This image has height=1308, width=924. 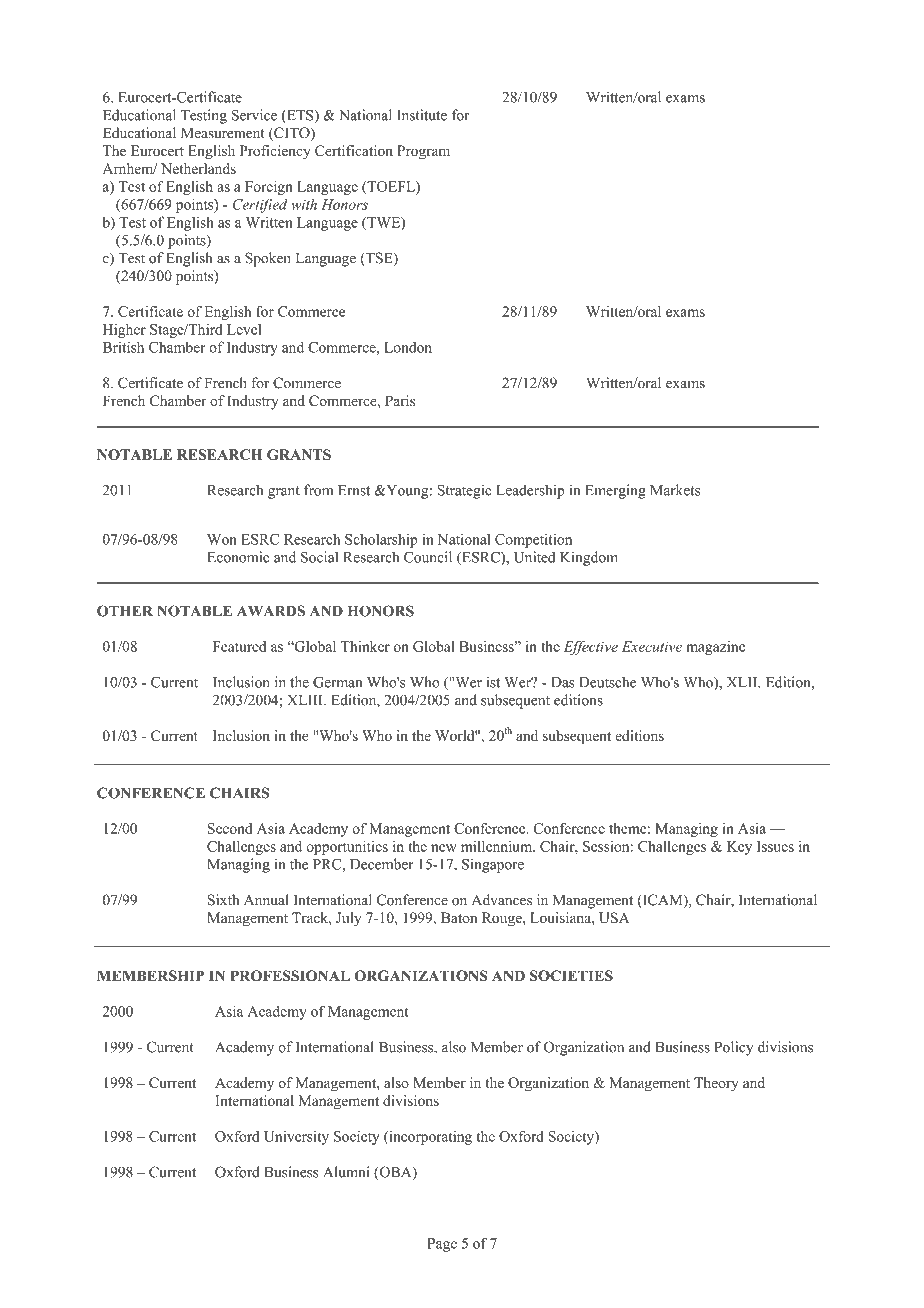 What do you see at coordinates (716, 1084) in the image?
I see `Theory` at bounding box center [716, 1084].
